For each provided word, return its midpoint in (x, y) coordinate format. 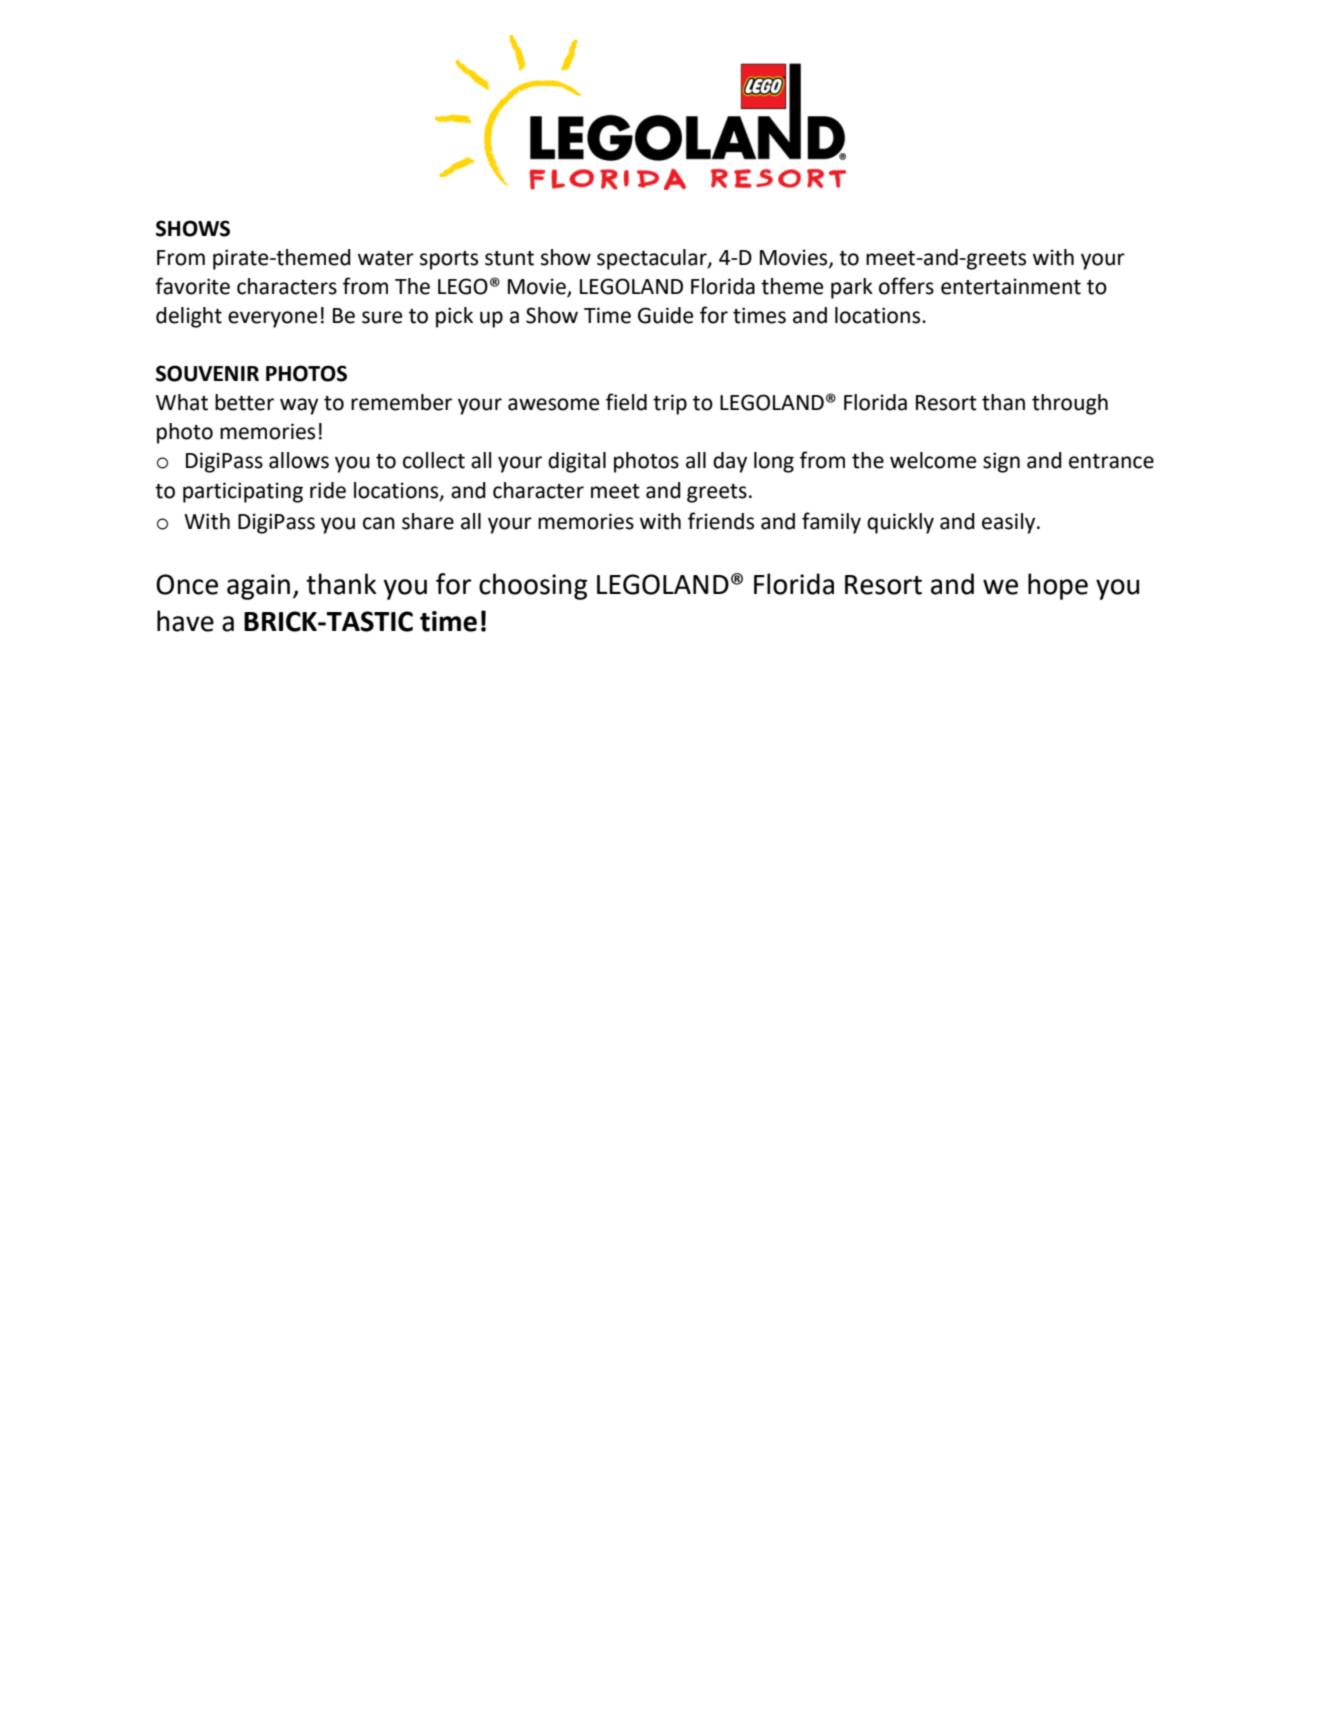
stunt (509, 258)
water (386, 258)
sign (1001, 462)
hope (1058, 586)
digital (577, 462)
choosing (533, 586)
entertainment (1011, 286)
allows (299, 460)
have (185, 621)
